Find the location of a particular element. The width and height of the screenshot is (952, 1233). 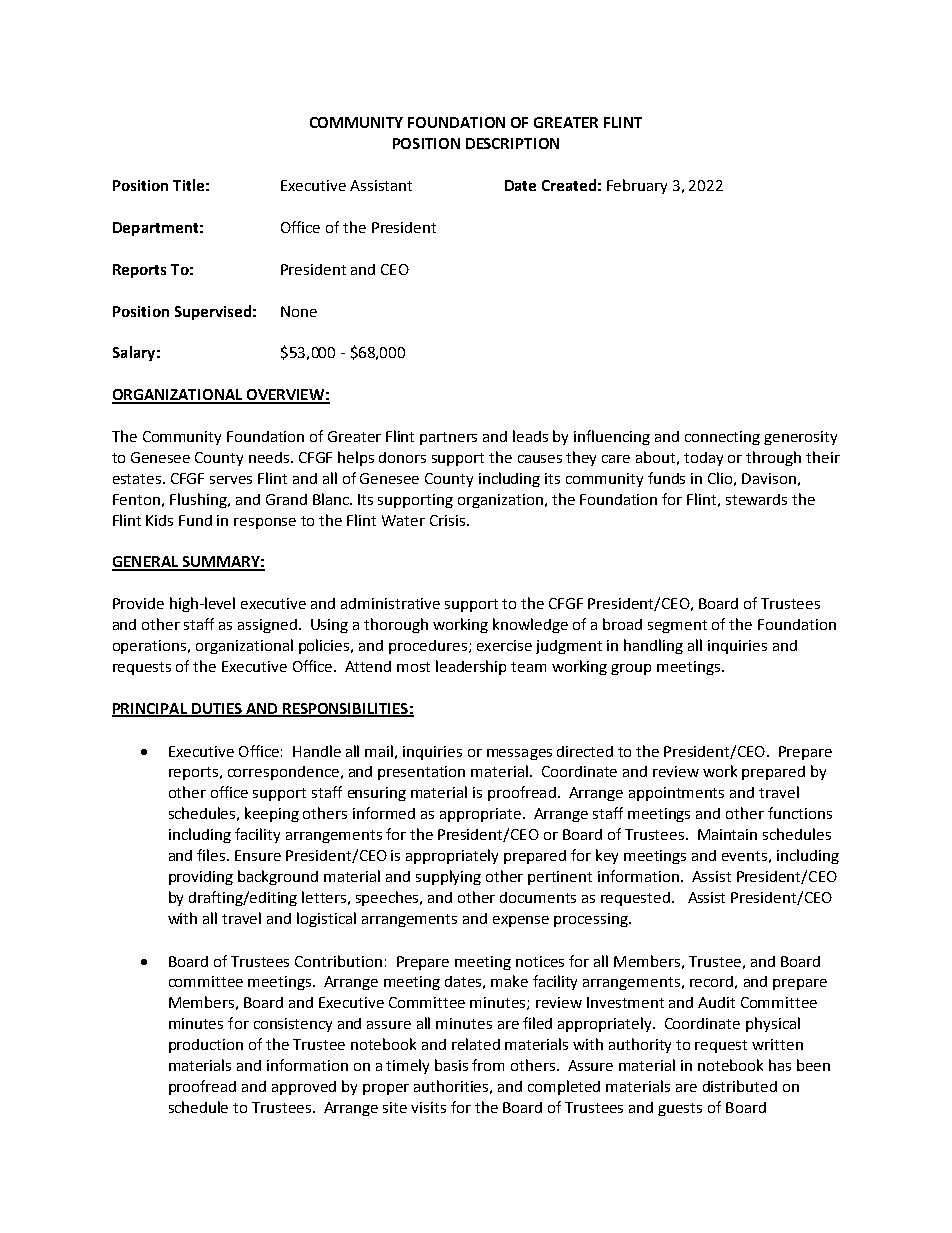

distributed is located at coordinates (740, 1086).
